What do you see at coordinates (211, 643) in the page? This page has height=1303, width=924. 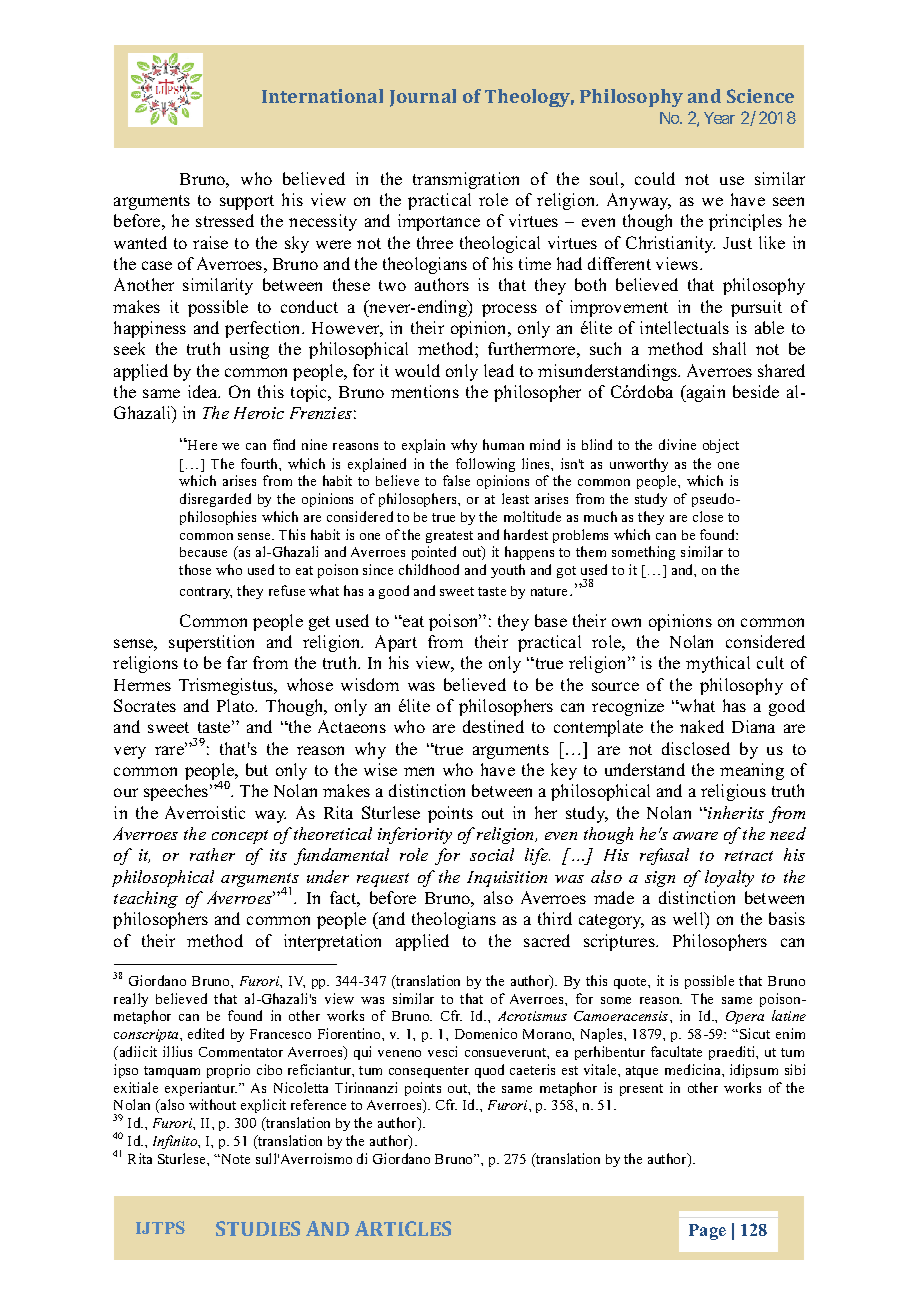 I see `superstition` at bounding box center [211, 643].
